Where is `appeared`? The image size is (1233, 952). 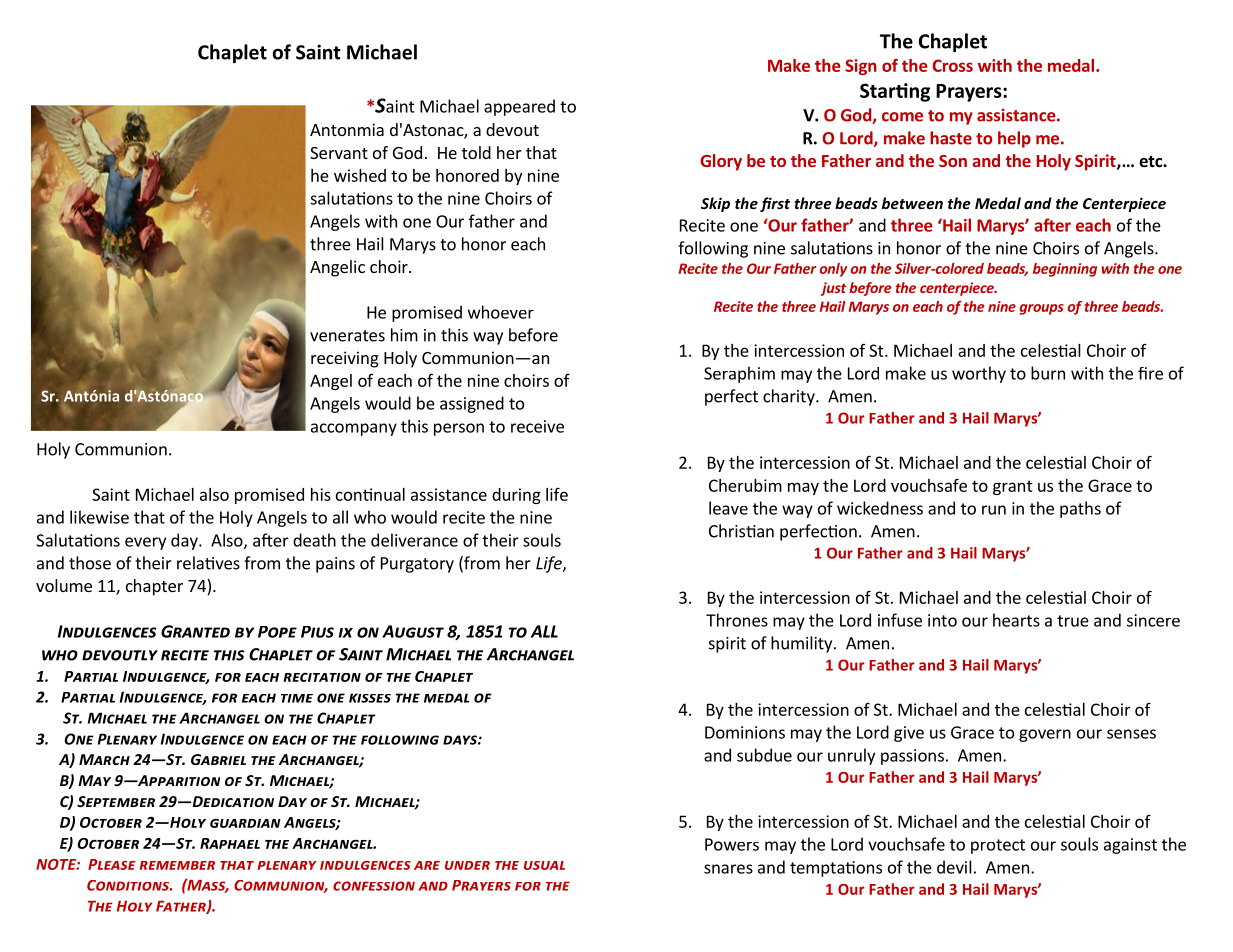 appeared is located at coordinates (519, 107).
